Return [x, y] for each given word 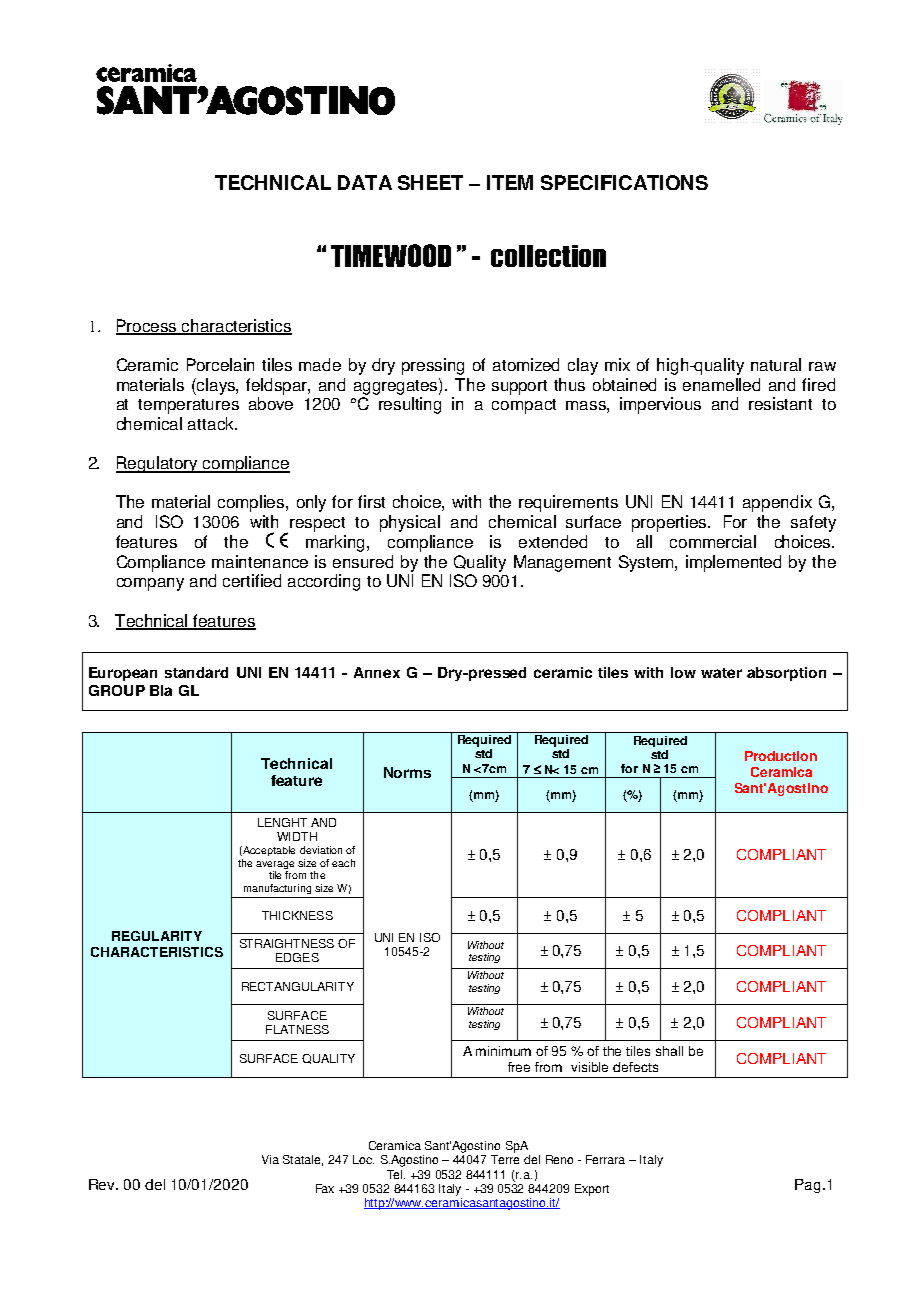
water [721, 673]
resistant [780, 403]
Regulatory [158, 464]
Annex [377, 672]
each [343, 863]
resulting [410, 405]
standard [196, 672]
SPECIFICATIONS [624, 182]
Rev [103, 1184]
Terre [505, 1159]
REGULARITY [157, 936]
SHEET [430, 182]
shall [669, 1051]
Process [148, 326]
